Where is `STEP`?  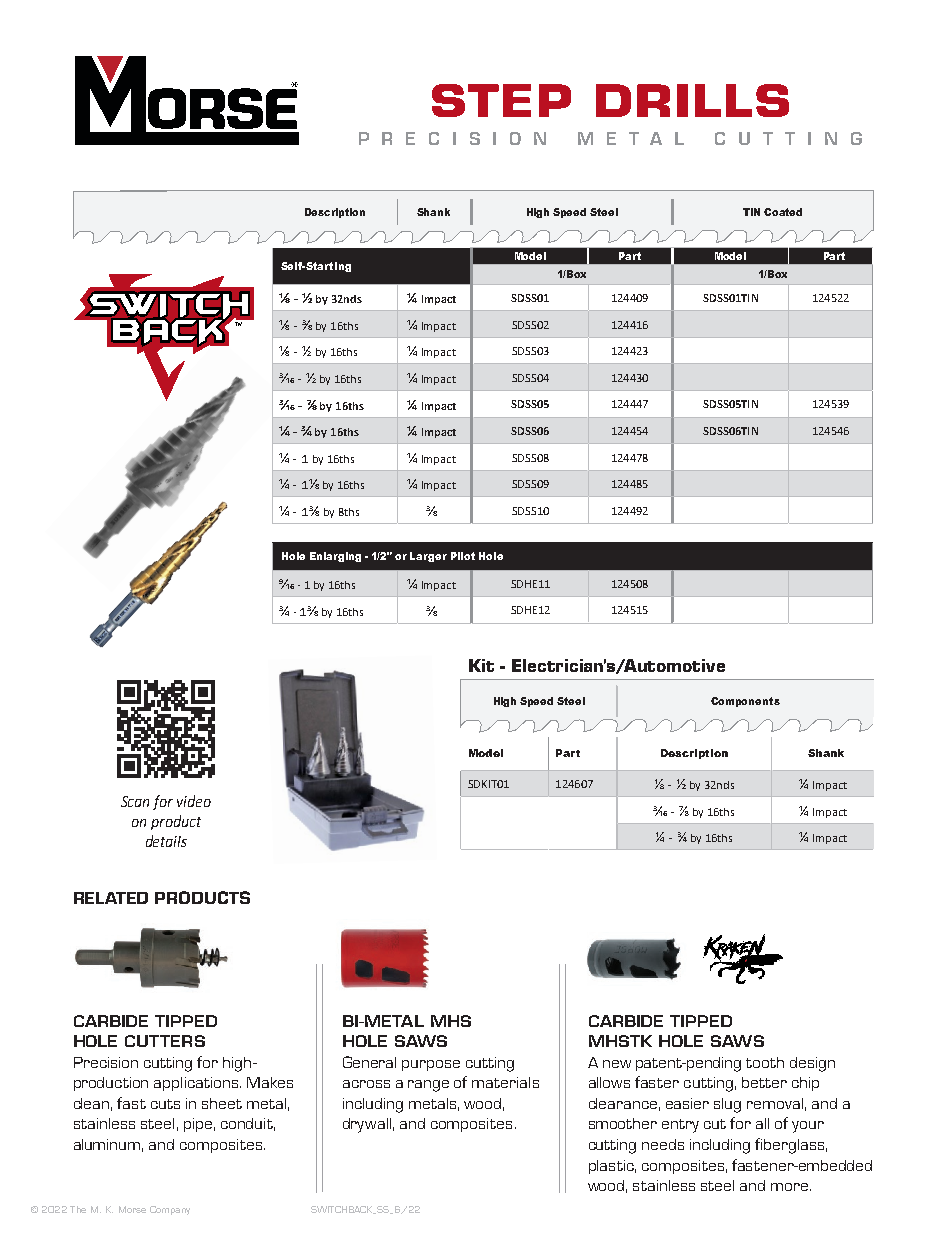 STEP is located at coordinates (501, 100).
